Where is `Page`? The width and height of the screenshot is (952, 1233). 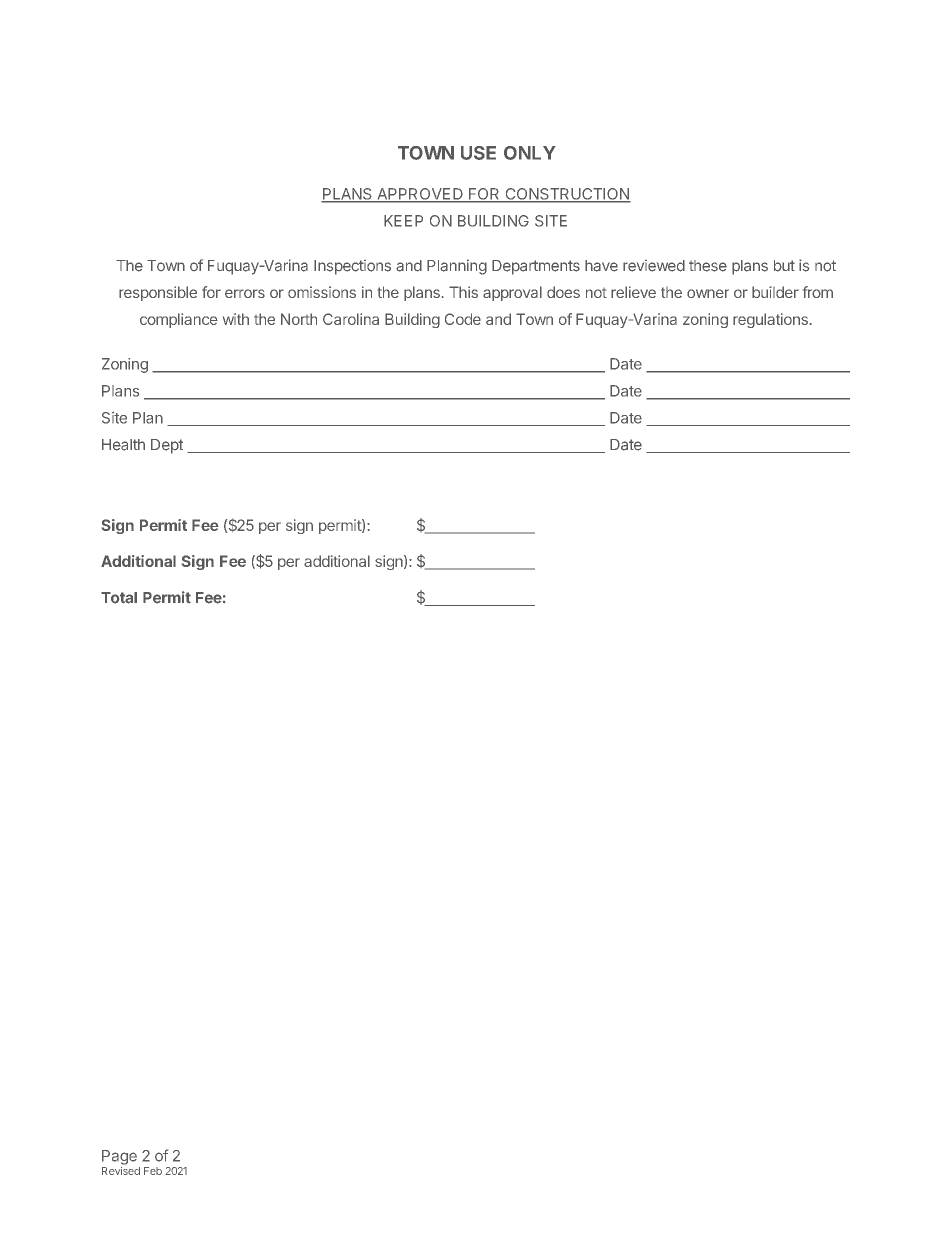
Page is located at coordinates (119, 1157).
